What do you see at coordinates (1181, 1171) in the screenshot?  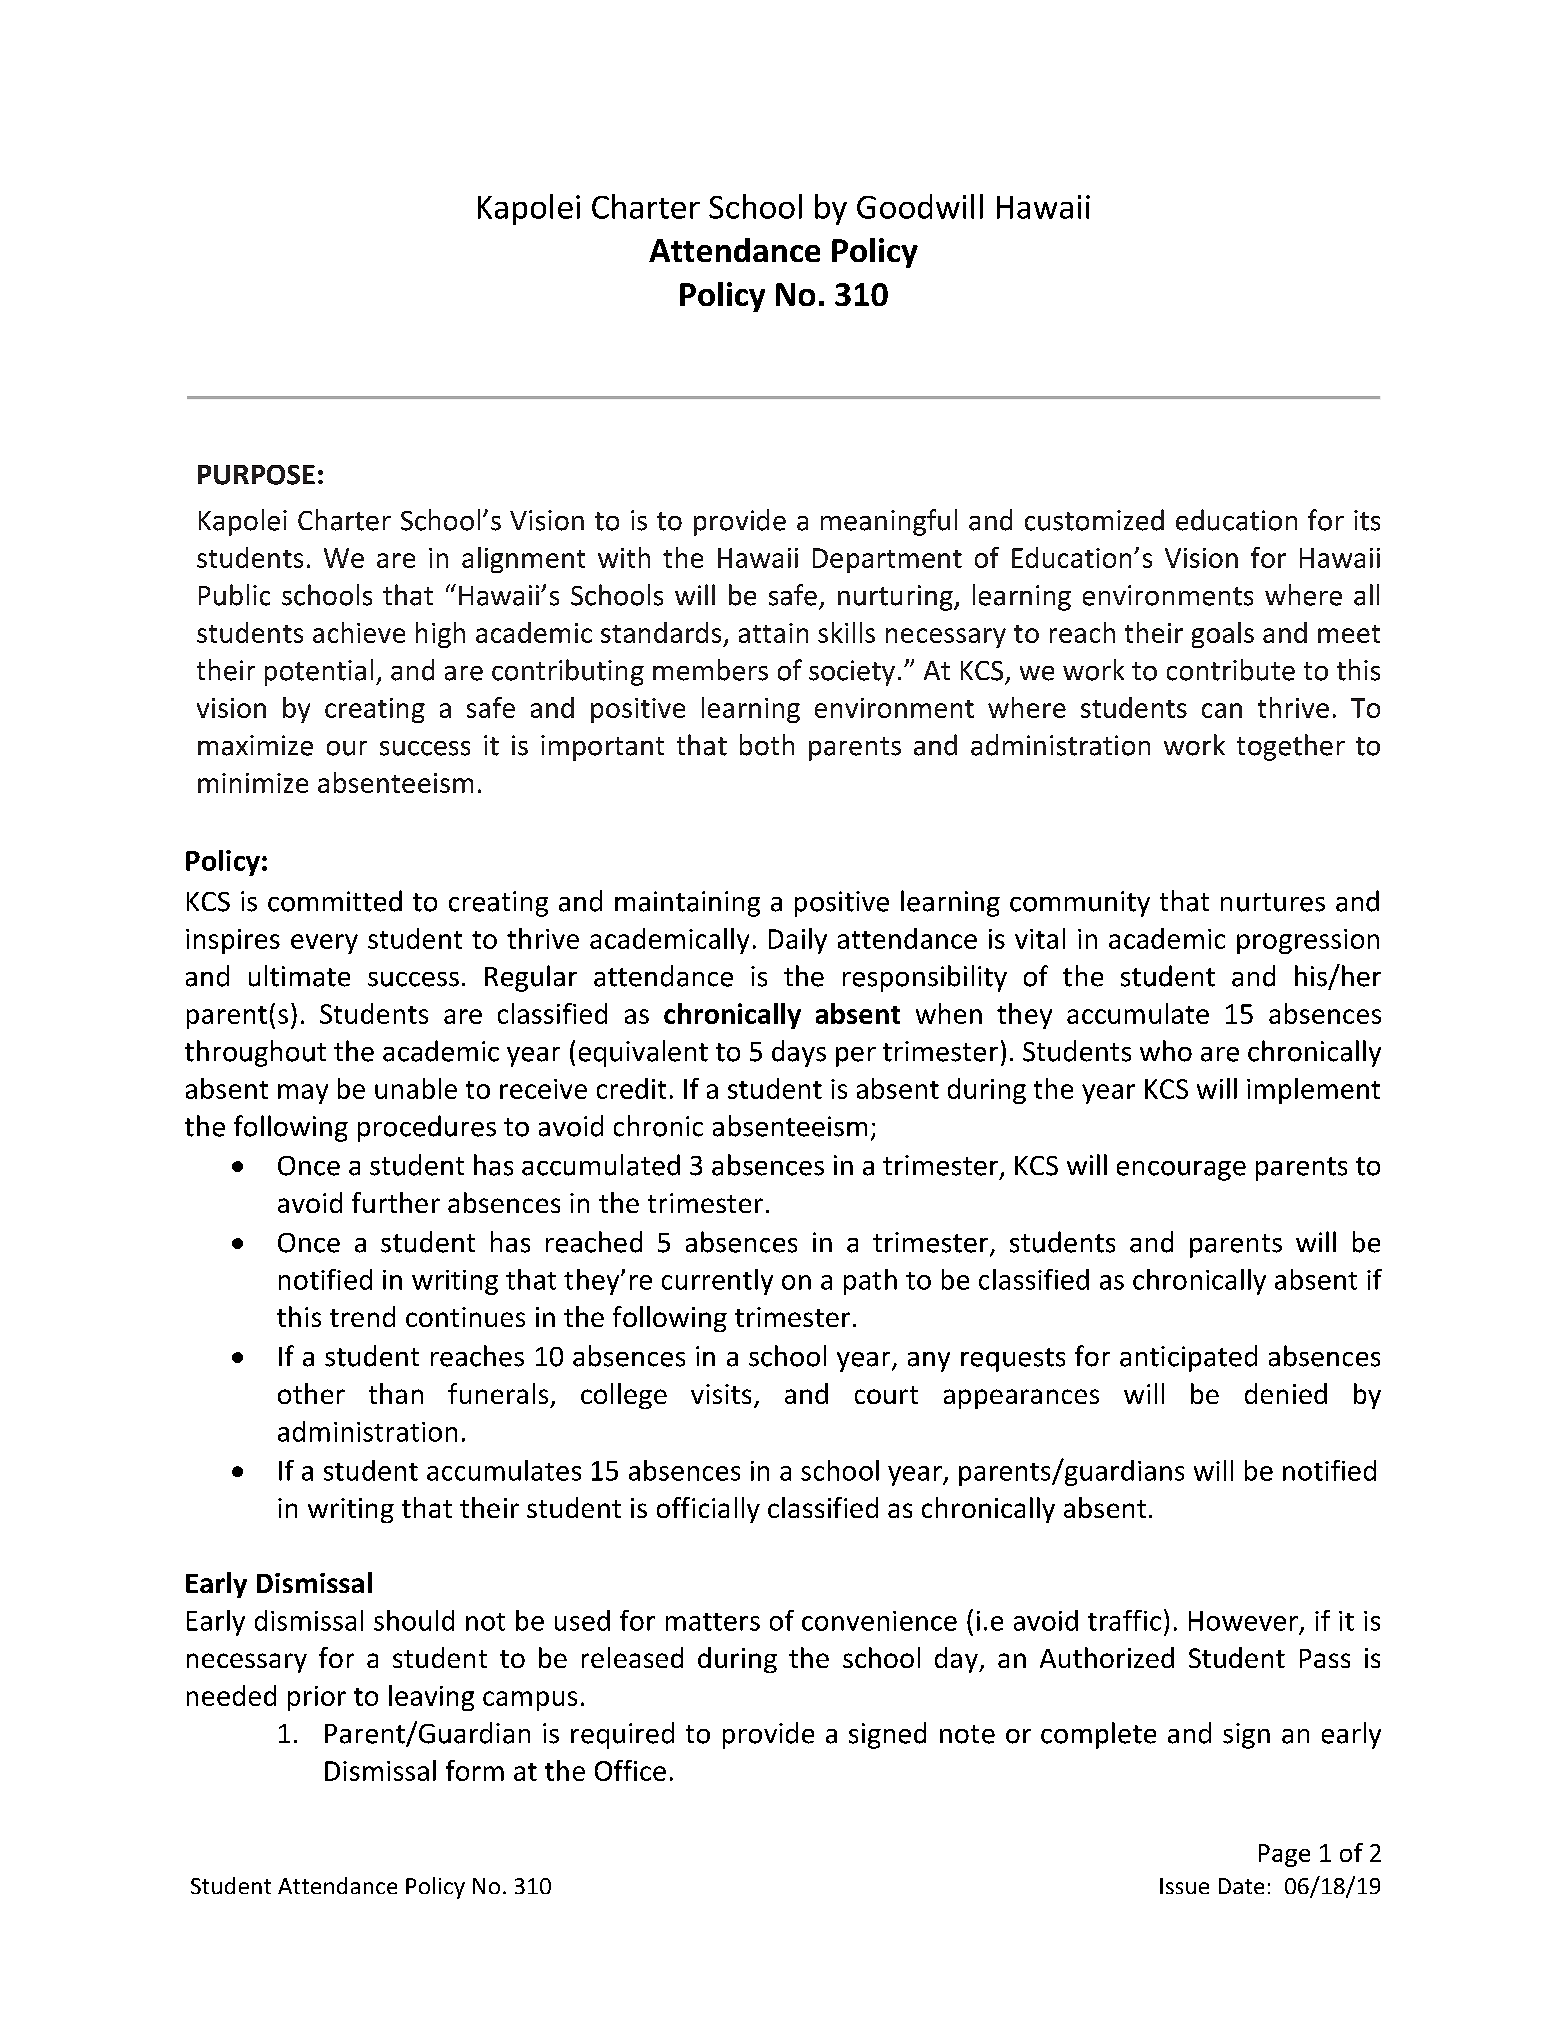 I see `encourage` at bounding box center [1181, 1171].
